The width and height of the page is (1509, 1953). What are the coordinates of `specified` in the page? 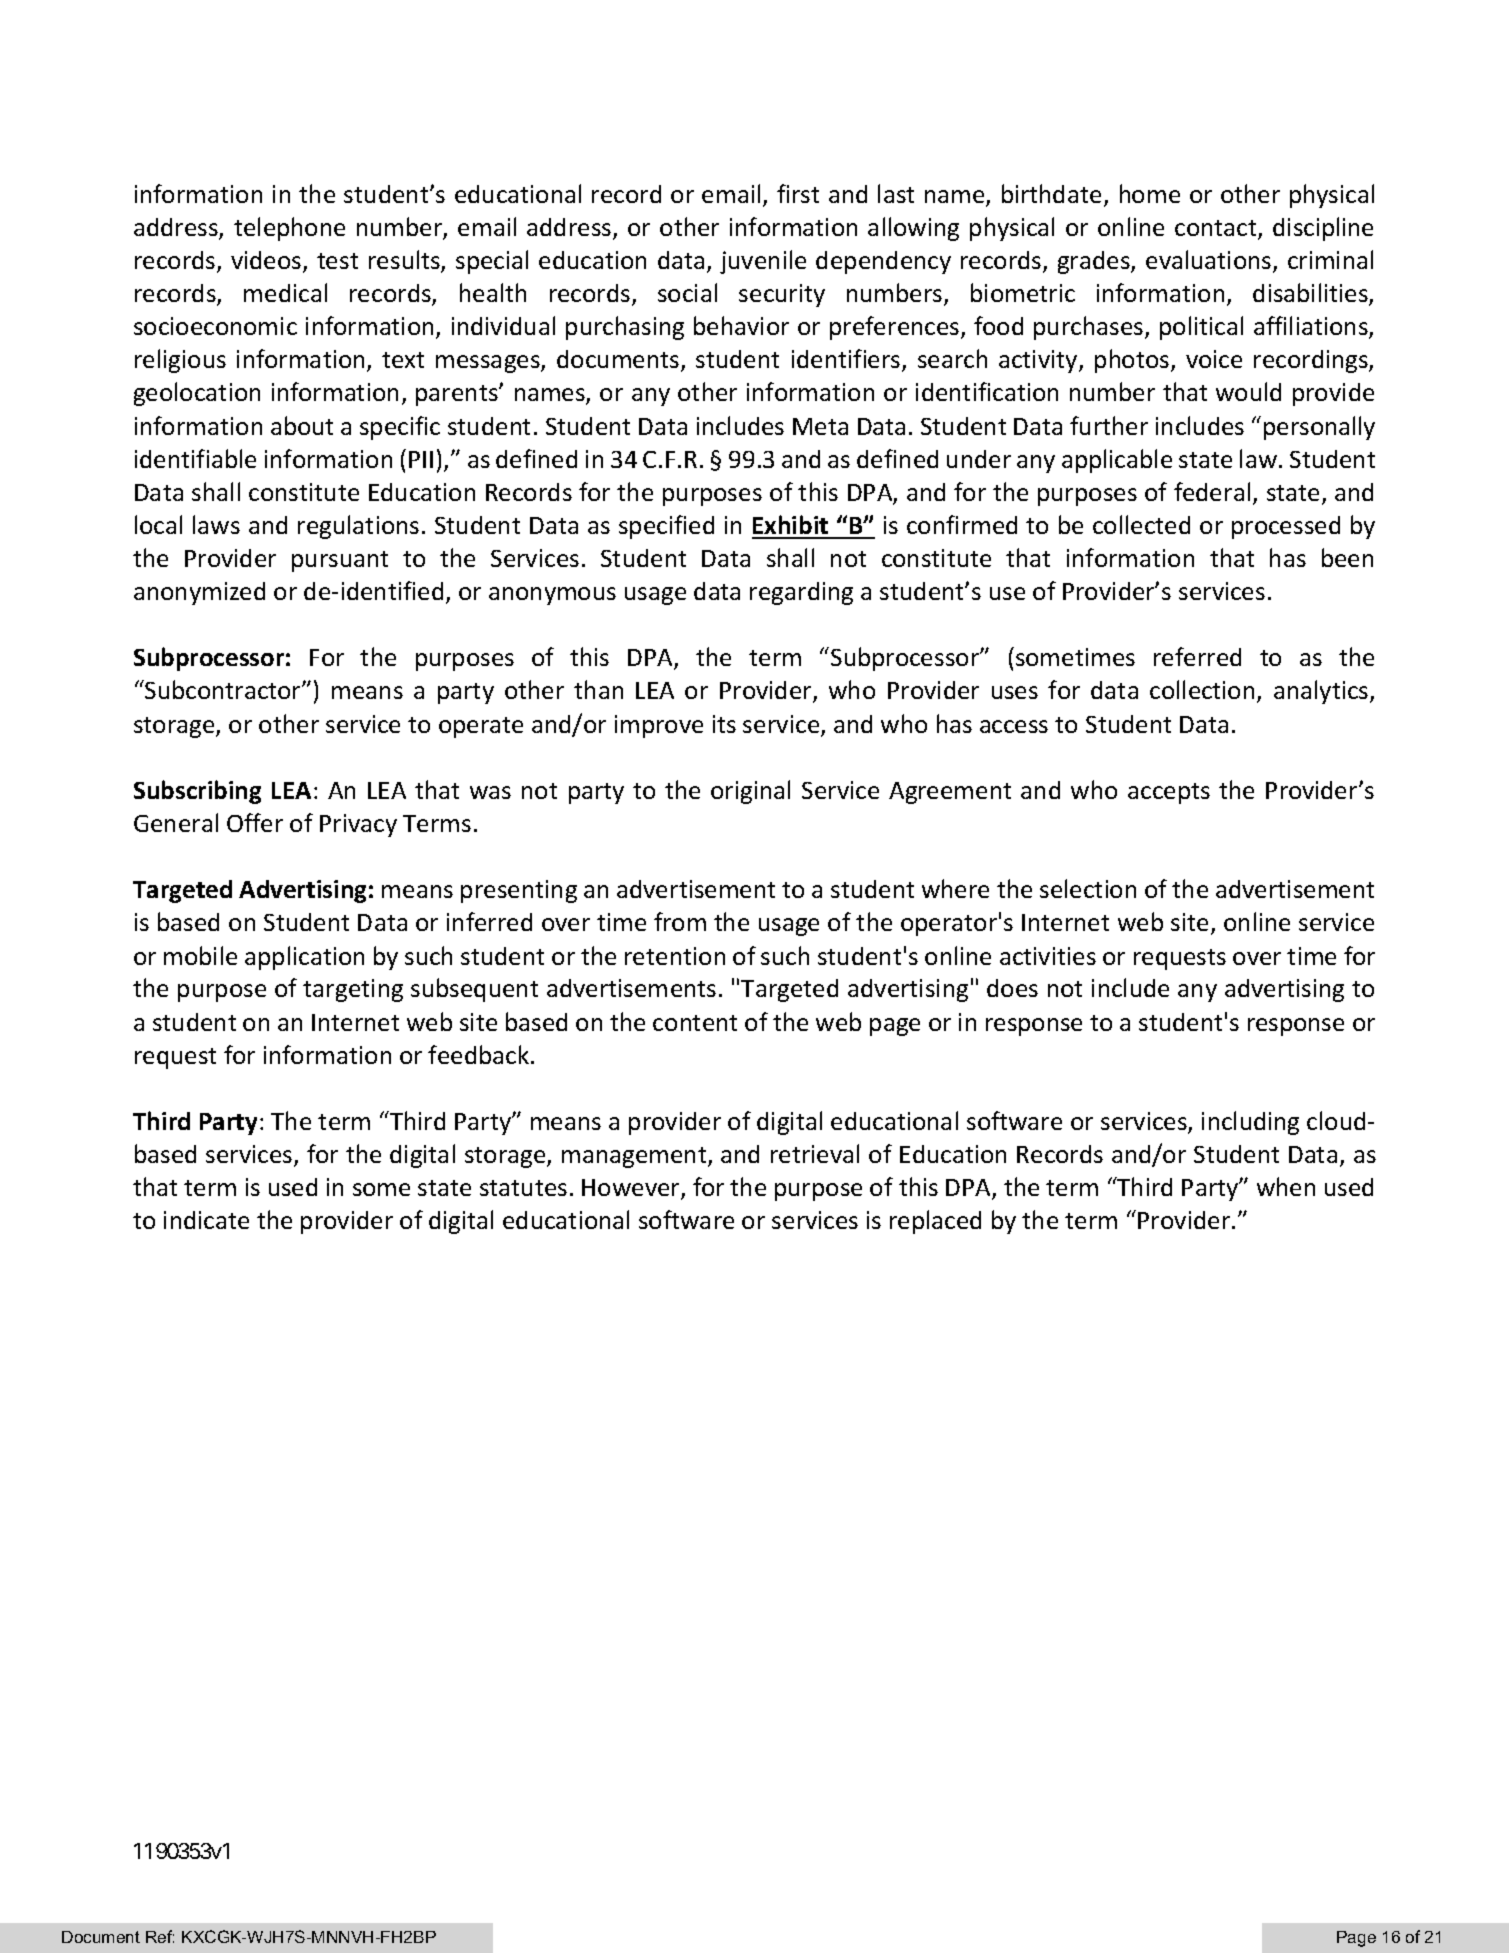 It's located at (666, 527).
